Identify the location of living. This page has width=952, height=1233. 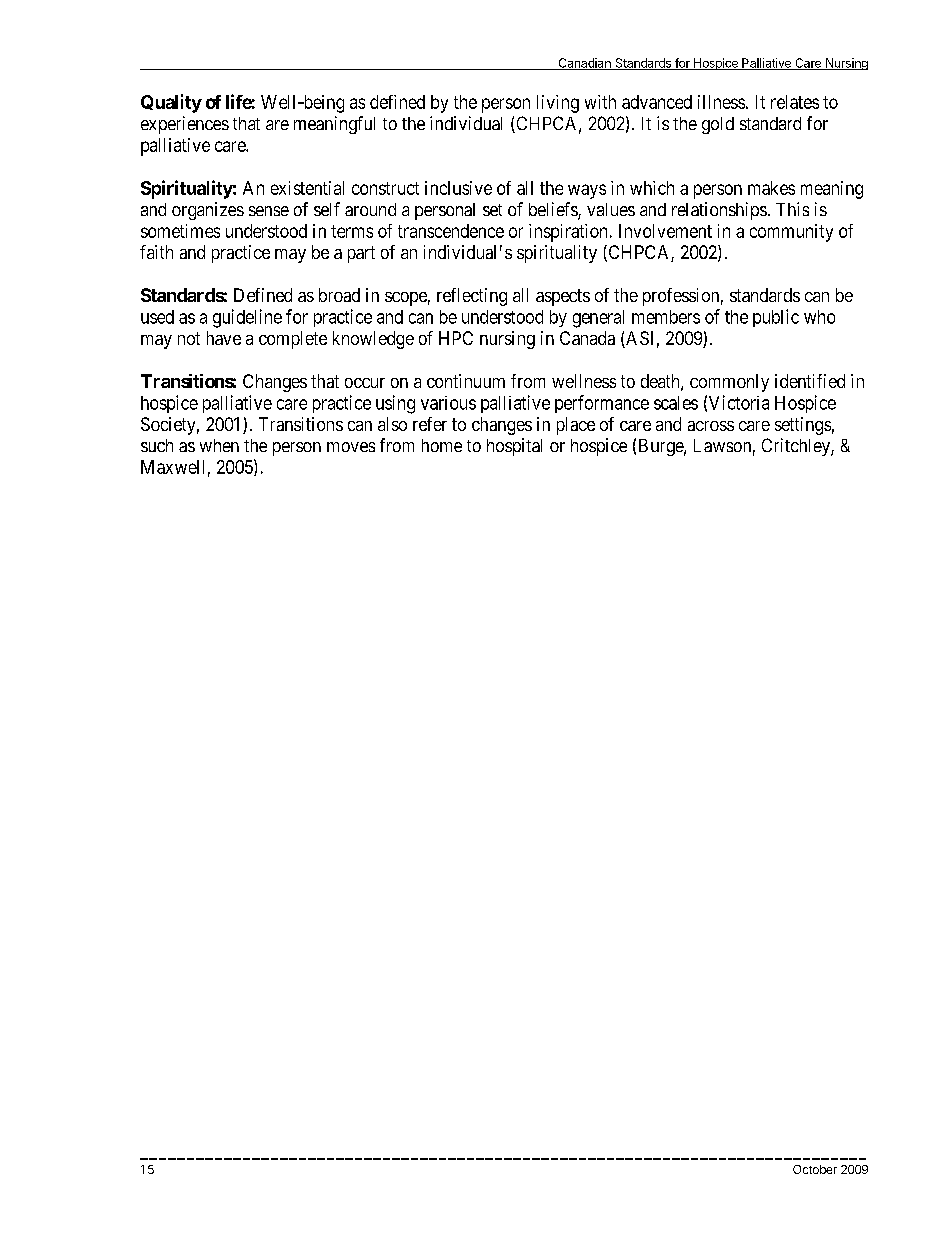
(558, 104).
